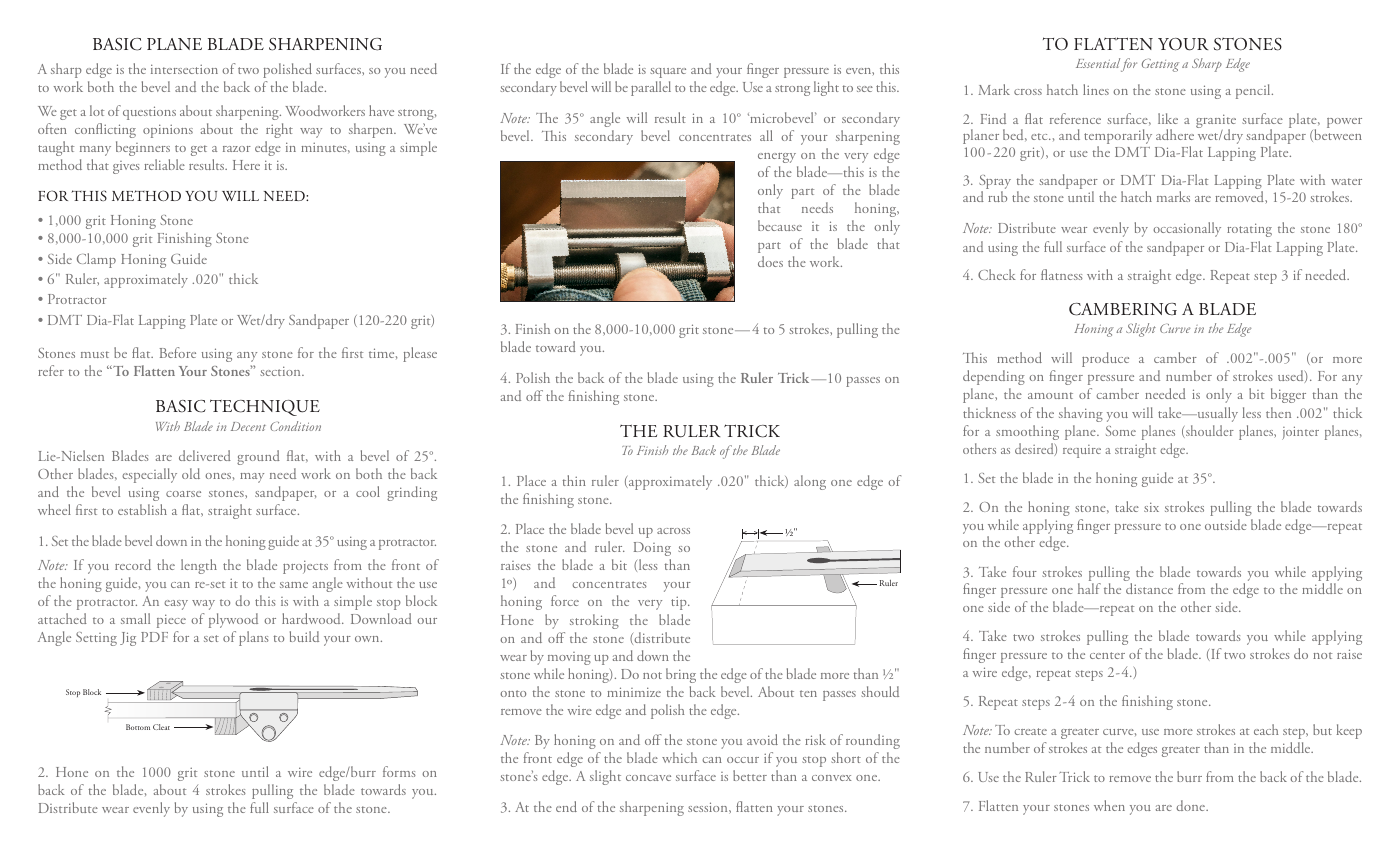 The width and height of the image is (1400, 850). I want to click on Some, so click(1121, 431).
